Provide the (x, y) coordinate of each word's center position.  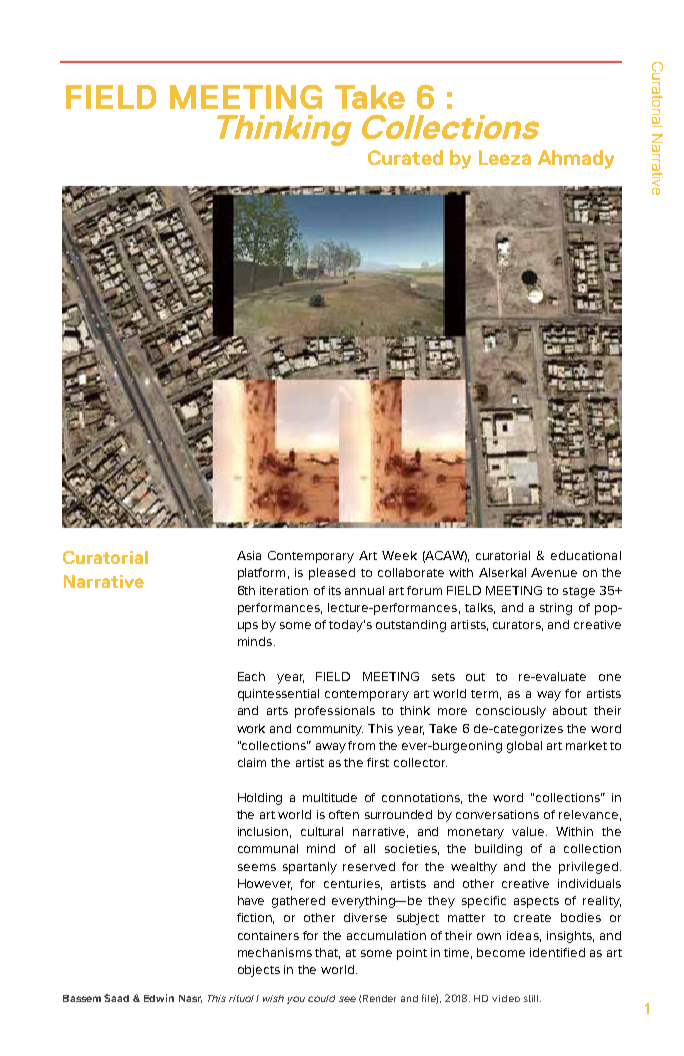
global (524, 747)
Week (399, 555)
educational (586, 555)
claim (252, 762)
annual (364, 590)
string (556, 609)
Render (379, 998)
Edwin (159, 998)
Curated (405, 157)
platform (261, 574)
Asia (249, 555)
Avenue (554, 572)
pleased (332, 574)
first (378, 762)
